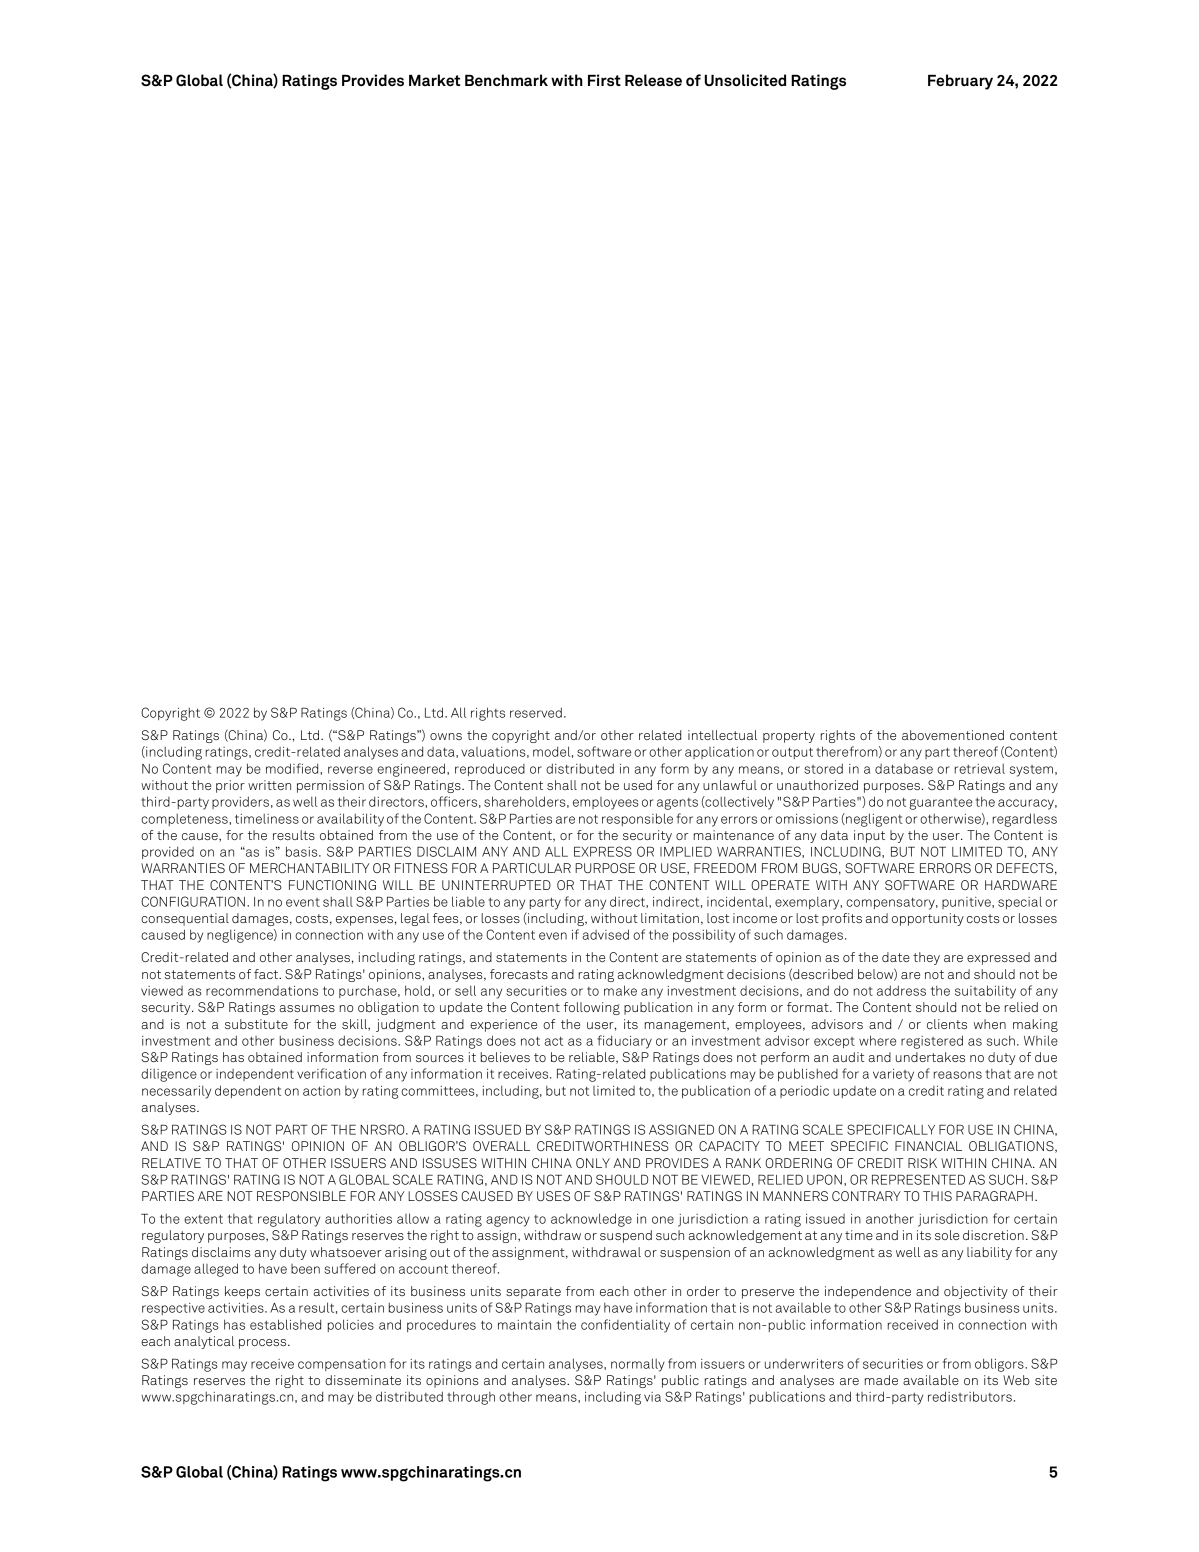 This screenshot has height=1552, width=1199. What do you see at coordinates (638, 1365) in the screenshot?
I see `normally` at bounding box center [638, 1365].
